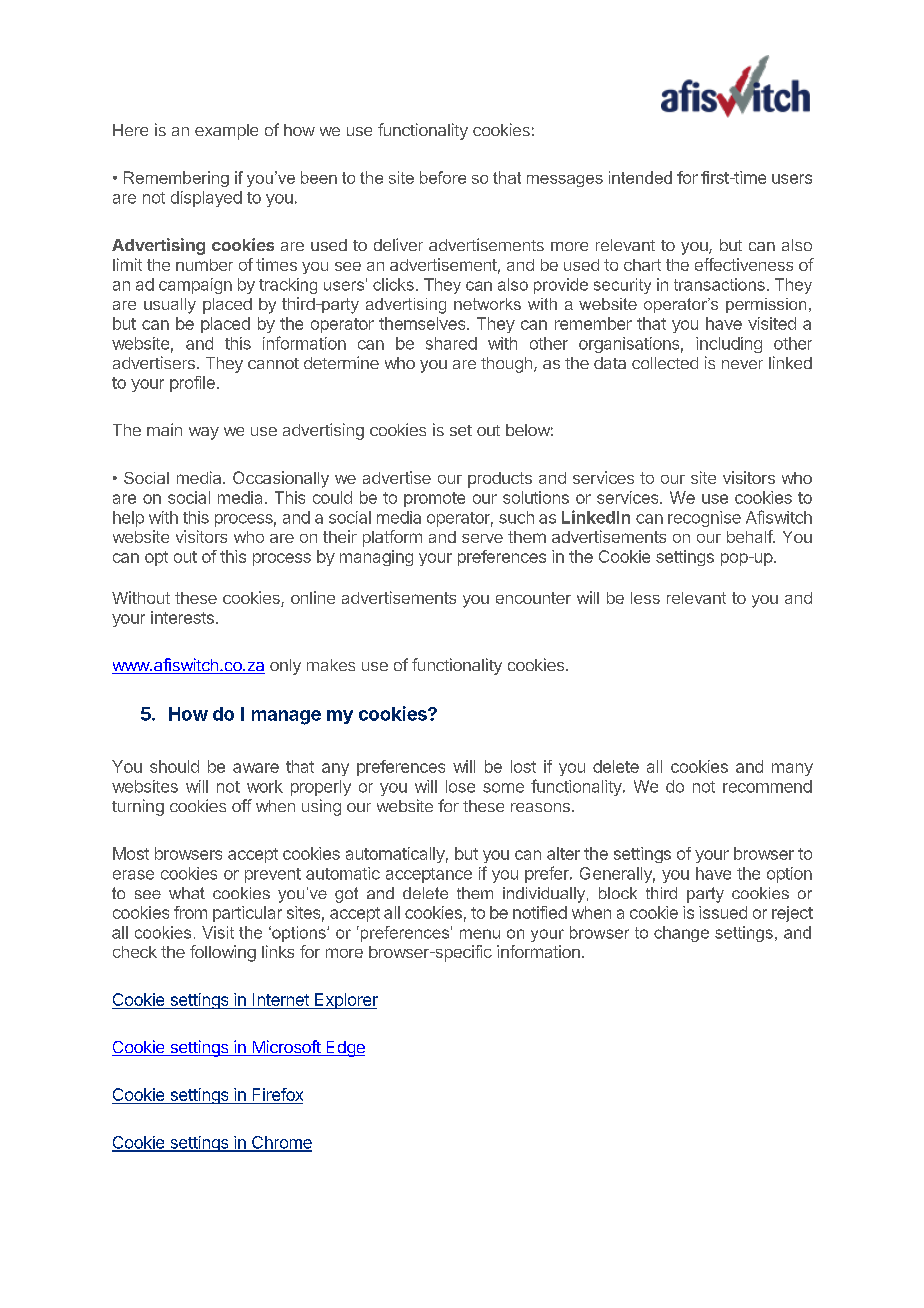 This document has width=924, height=1308. What do you see at coordinates (723, 912) in the document?
I see `issued` at bounding box center [723, 912].
